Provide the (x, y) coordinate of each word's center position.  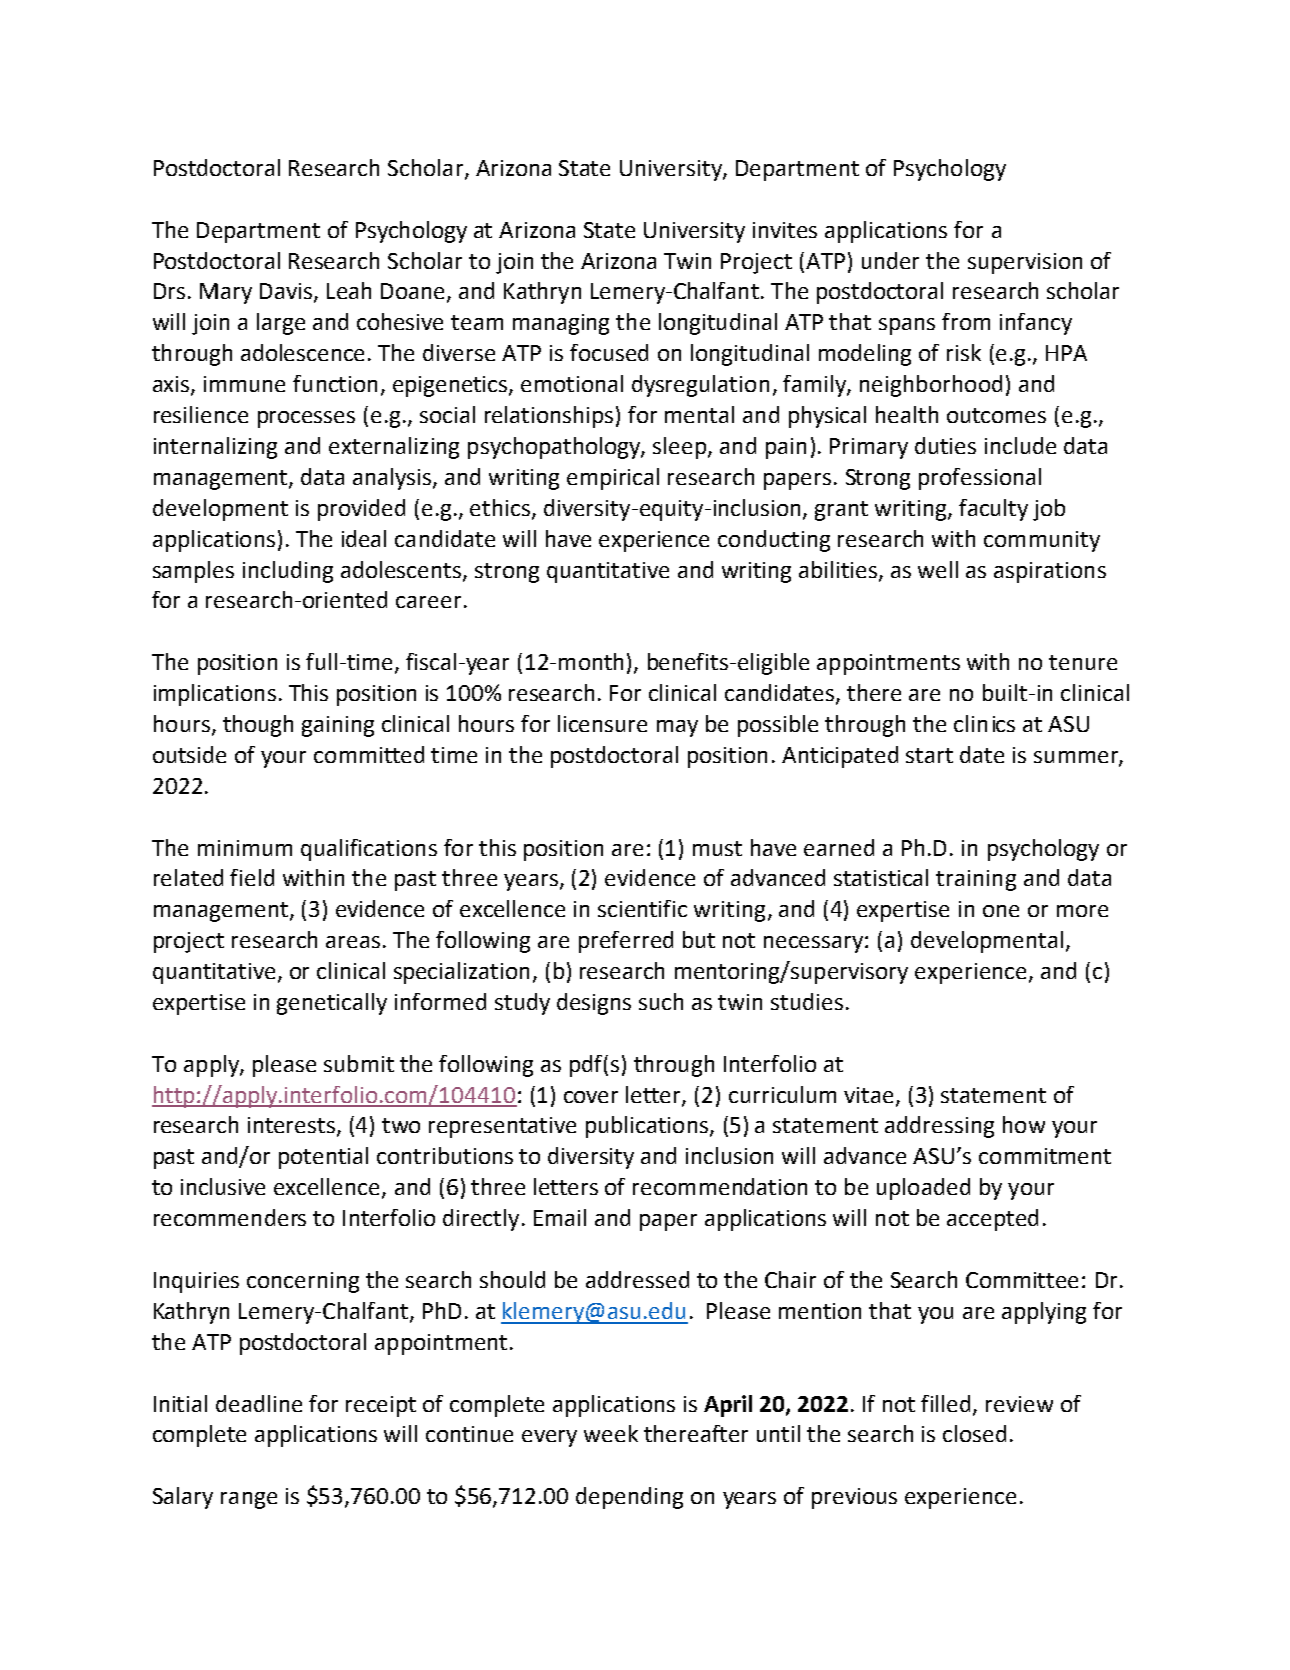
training (976, 880)
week (611, 1433)
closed (974, 1433)
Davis (286, 291)
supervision (1025, 263)
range (249, 1500)
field (252, 877)
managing (561, 324)
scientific (642, 908)
